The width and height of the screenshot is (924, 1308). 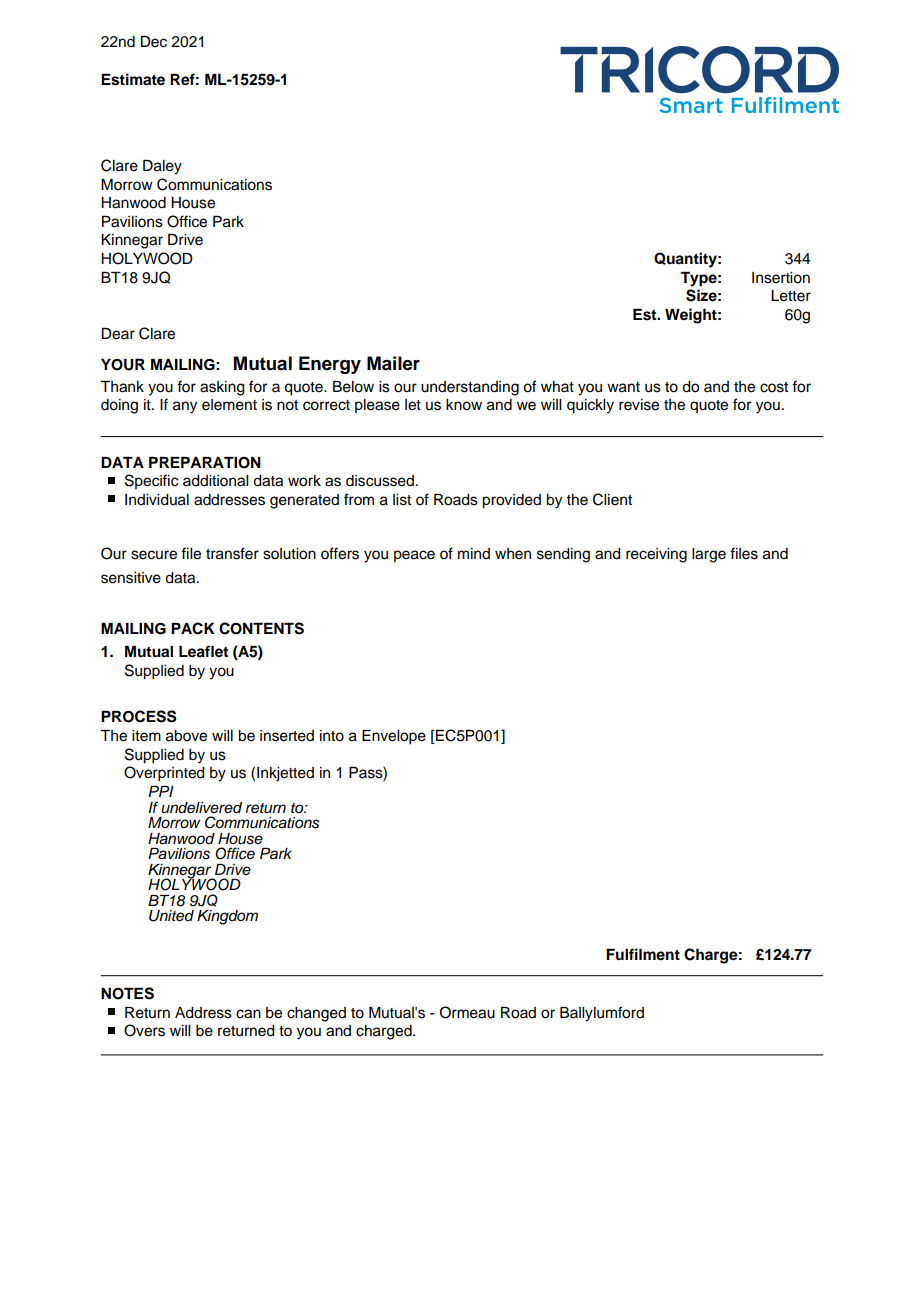 What do you see at coordinates (474, 553) in the screenshot?
I see `mind` at bounding box center [474, 553].
